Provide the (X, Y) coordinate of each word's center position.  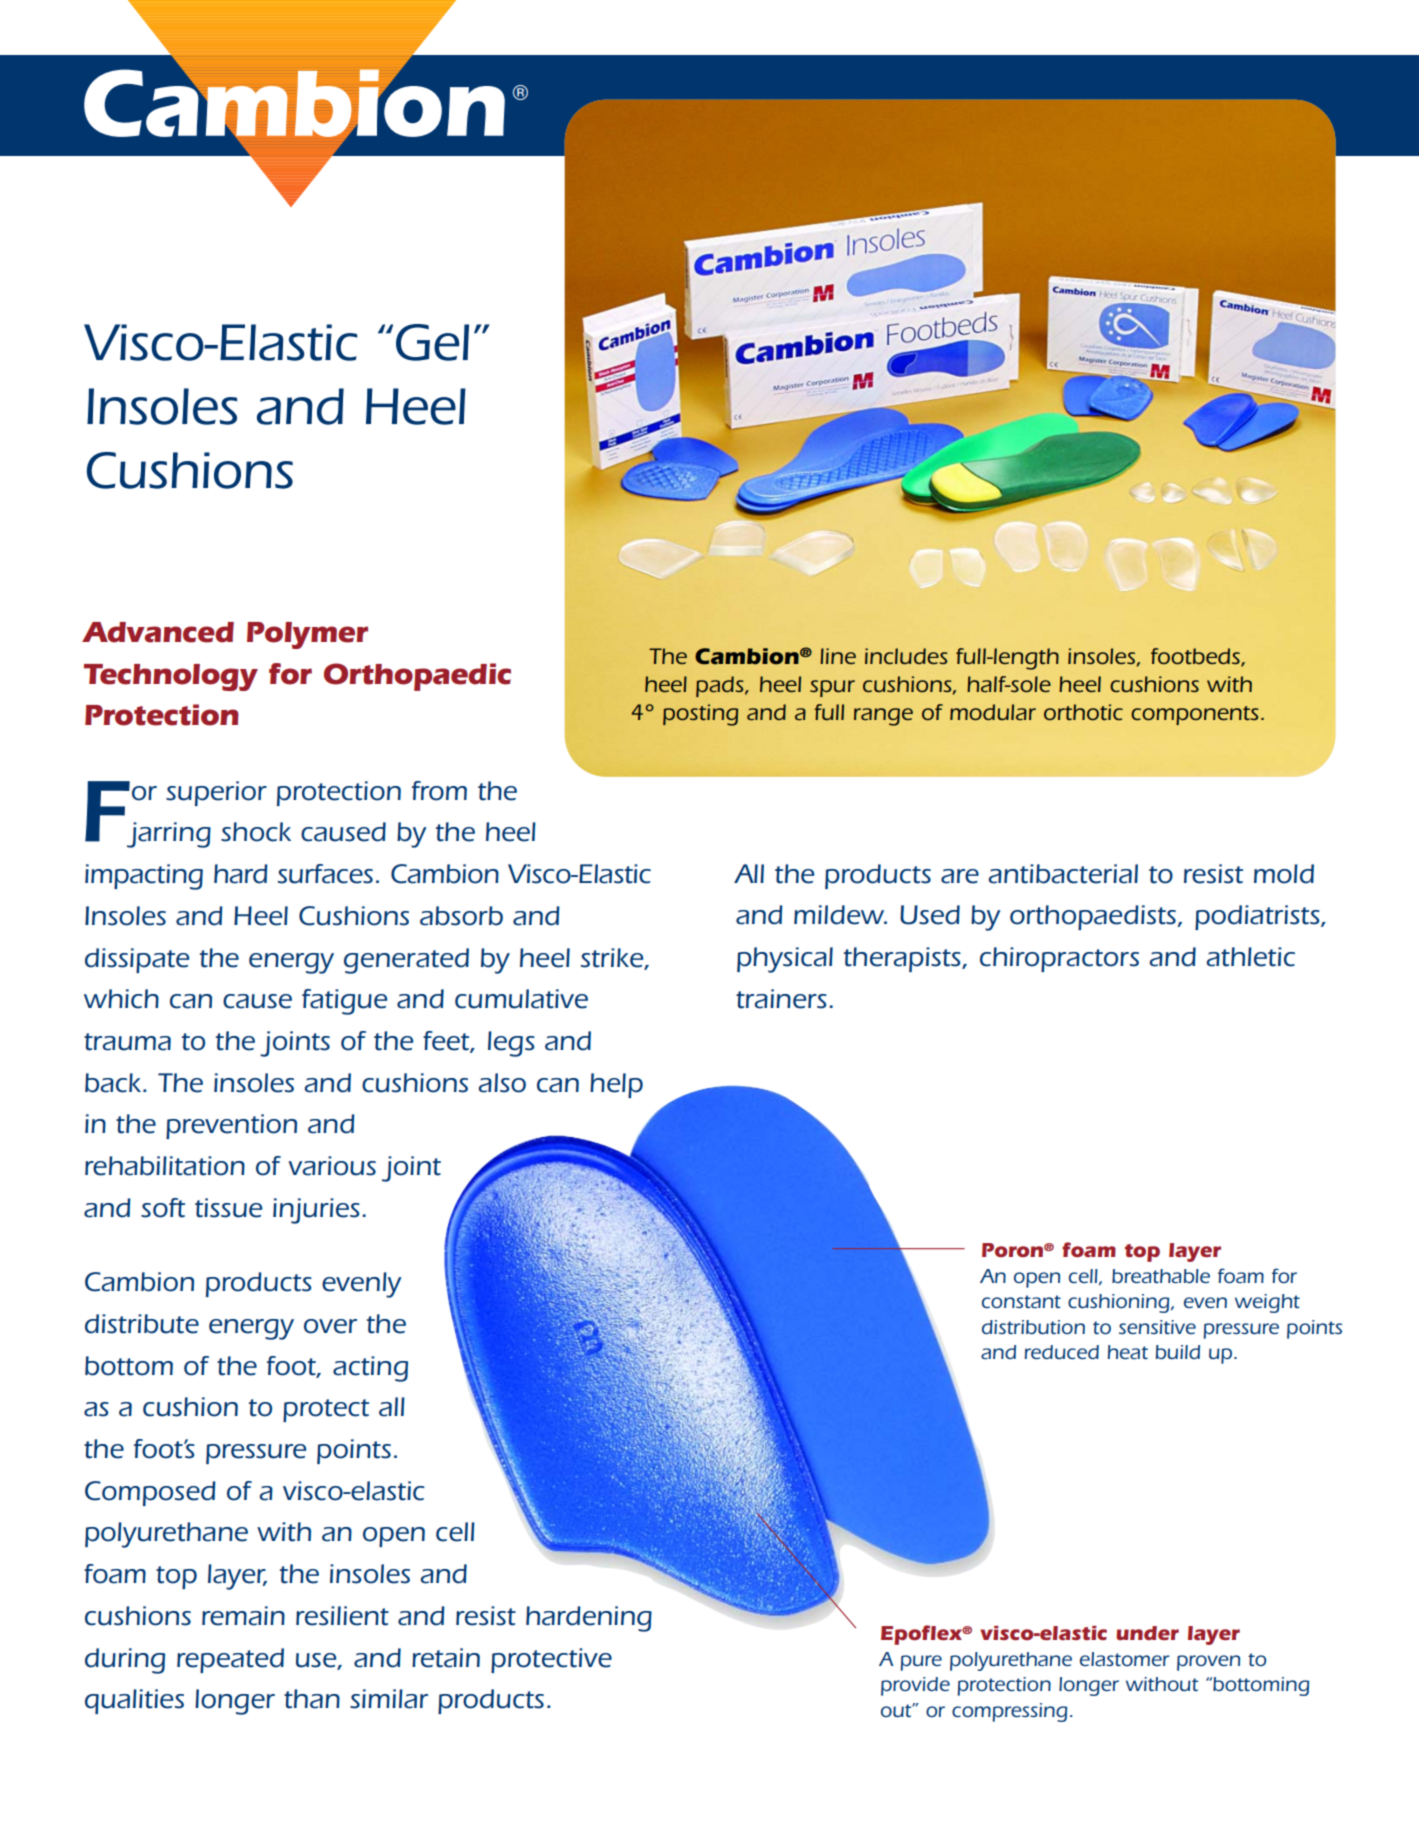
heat (1128, 1352)
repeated (230, 1660)
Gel (432, 342)
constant (1021, 1301)
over (330, 1326)
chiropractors (1059, 959)
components (1195, 715)
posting (700, 715)
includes (906, 656)
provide (915, 1686)
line (838, 656)
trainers (781, 999)
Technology (171, 677)
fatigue (344, 1002)
